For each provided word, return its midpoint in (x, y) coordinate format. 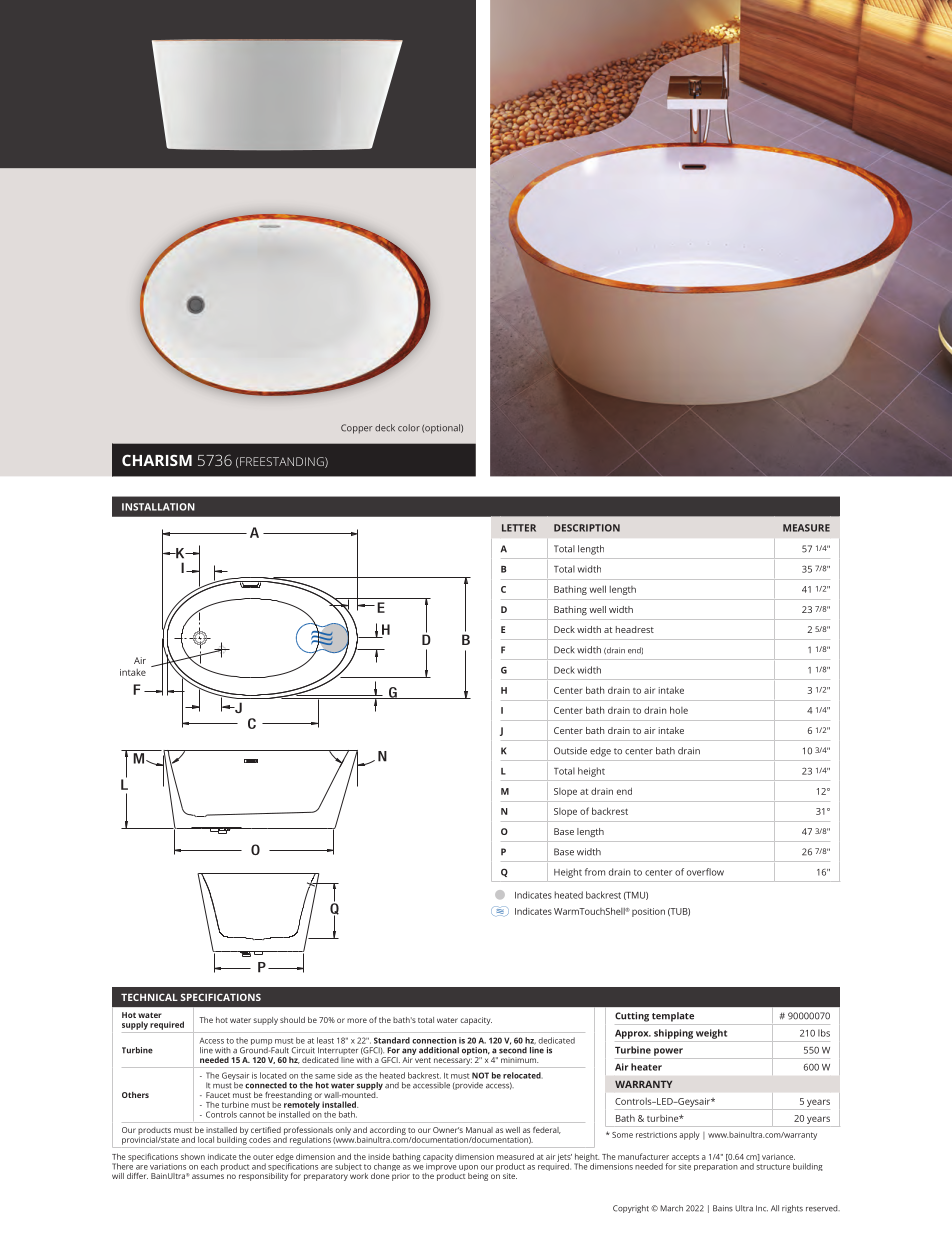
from (595, 872)
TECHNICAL (149, 997)
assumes (208, 1176)
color (409, 428)
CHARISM (157, 460)
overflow (705, 872)
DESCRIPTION (587, 528)
